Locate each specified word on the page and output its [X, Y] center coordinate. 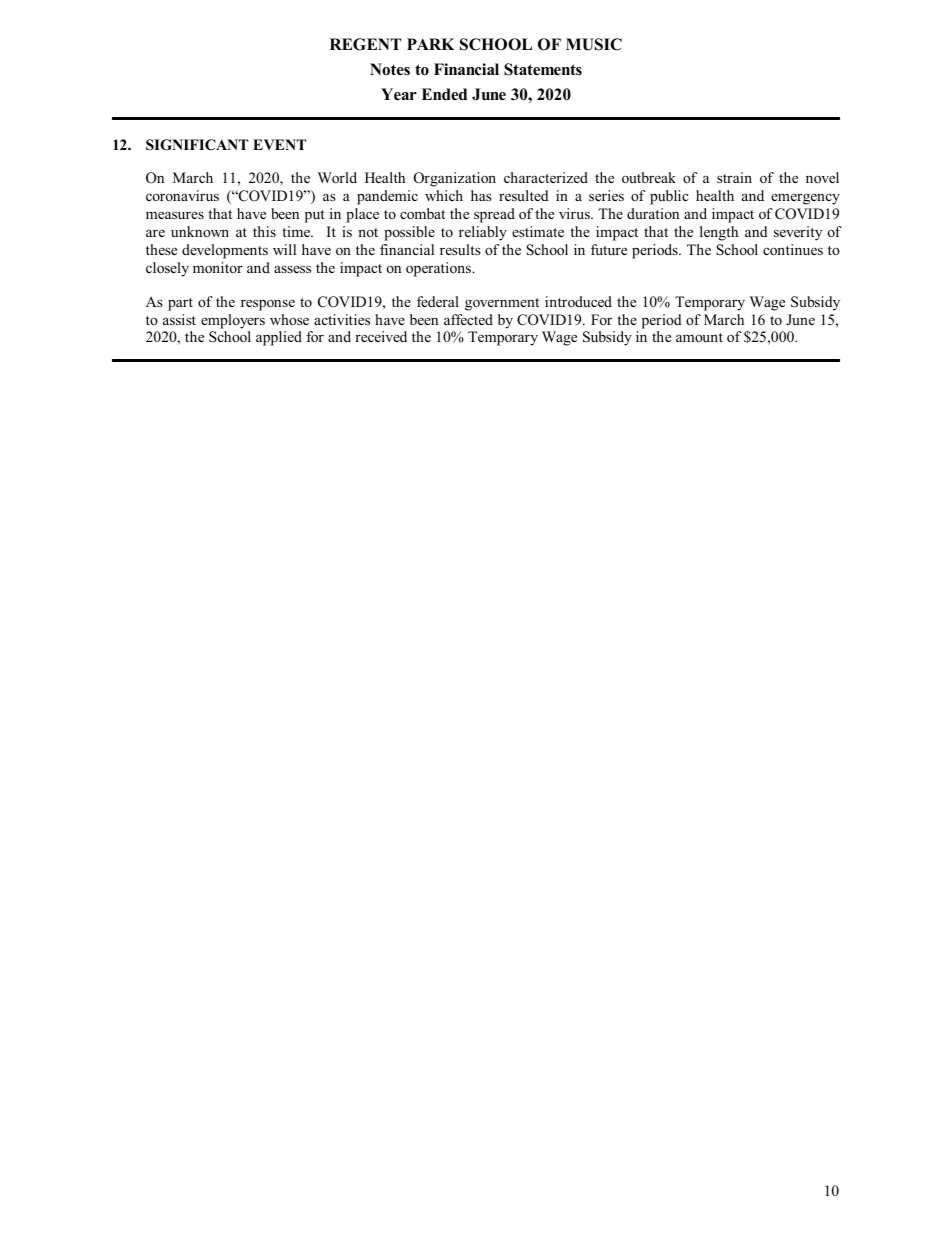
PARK [431, 44]
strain [734, 177]
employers [233, 321]
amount [699, 337]
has [481, 195]
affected [468, 319]
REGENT [365, 44]
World [337, 177]
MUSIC [594, 44]
